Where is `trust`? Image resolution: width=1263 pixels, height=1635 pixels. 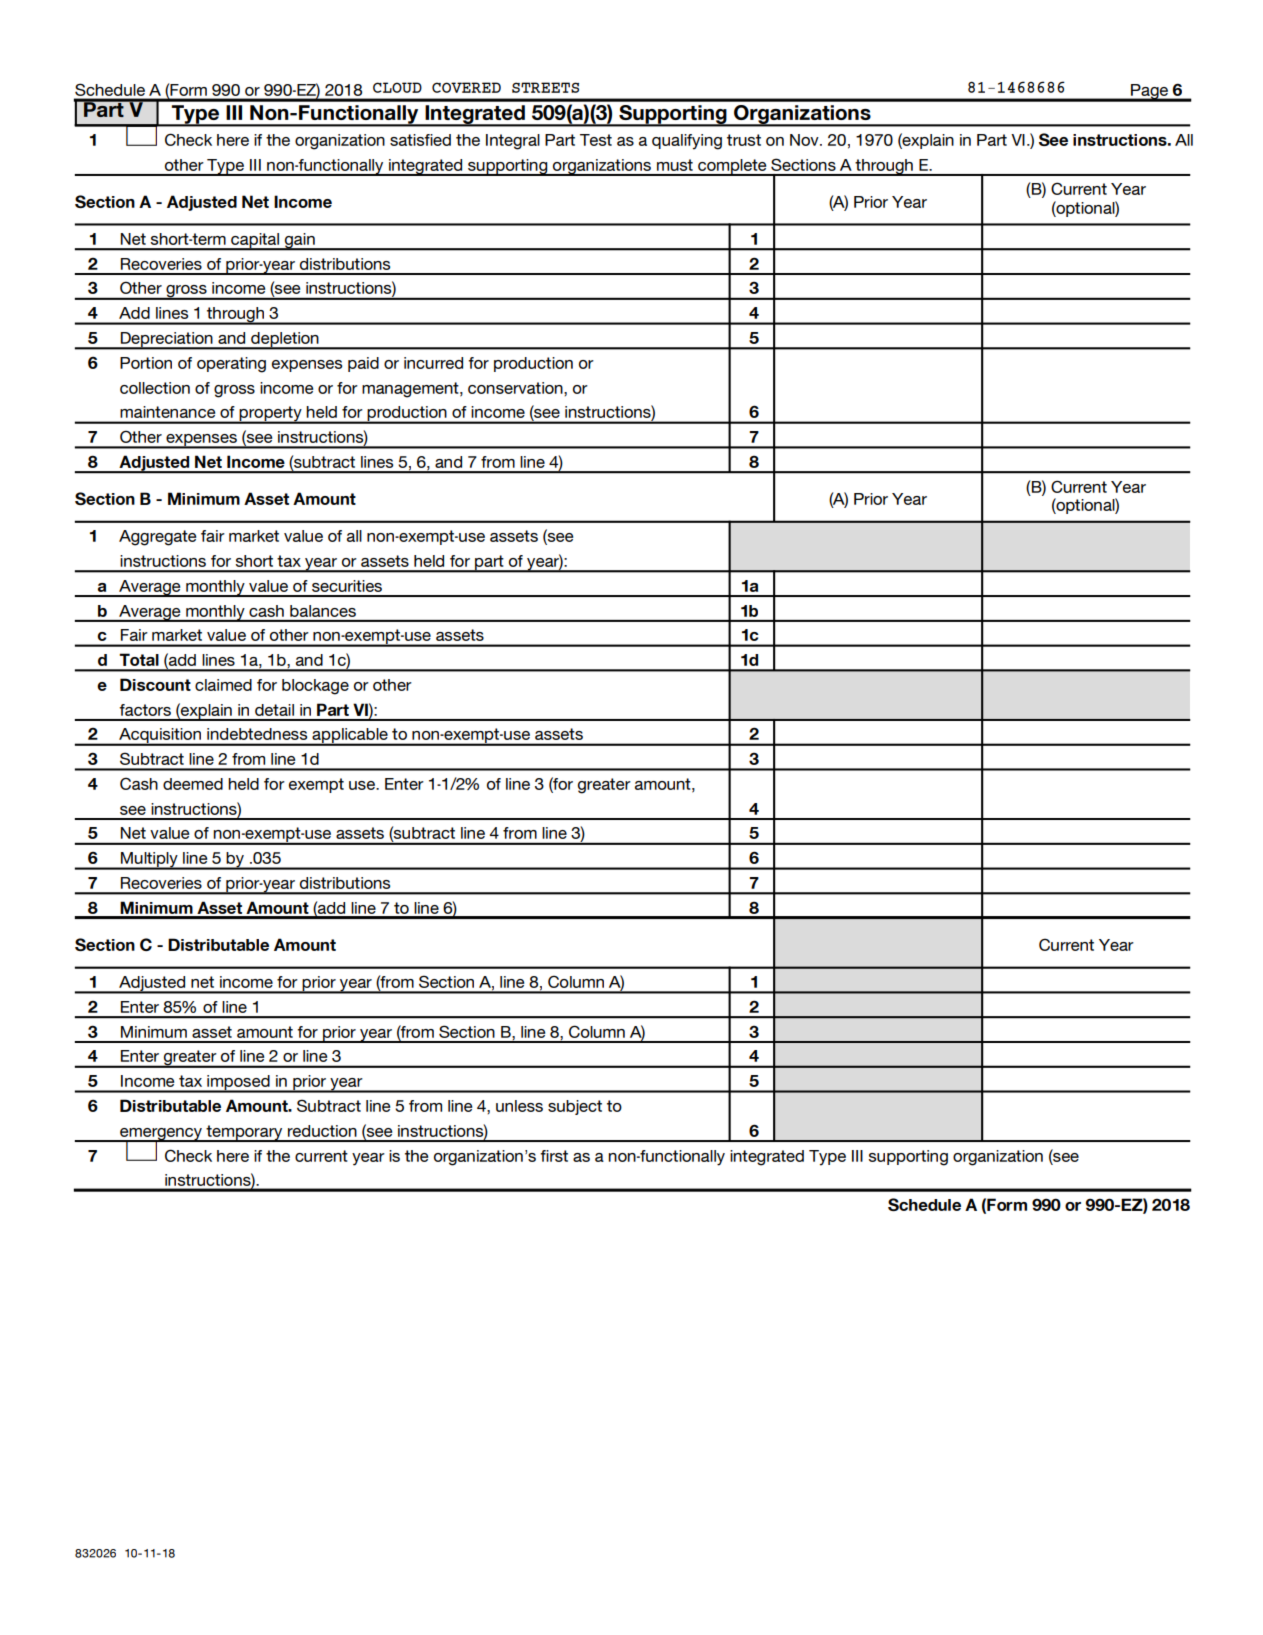 trust is located at coordinates (744, 140).
